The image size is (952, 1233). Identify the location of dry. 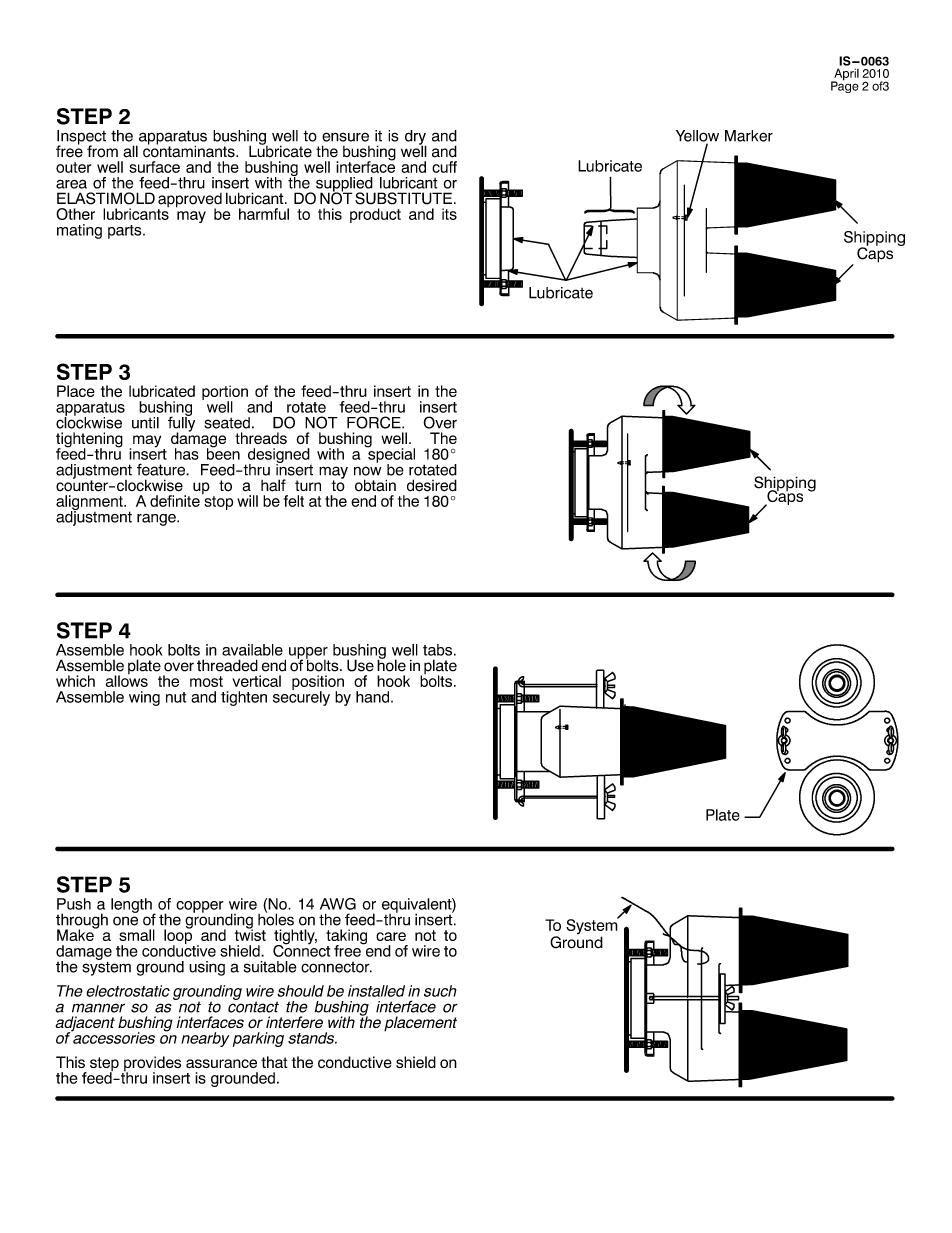
(416, 138).
